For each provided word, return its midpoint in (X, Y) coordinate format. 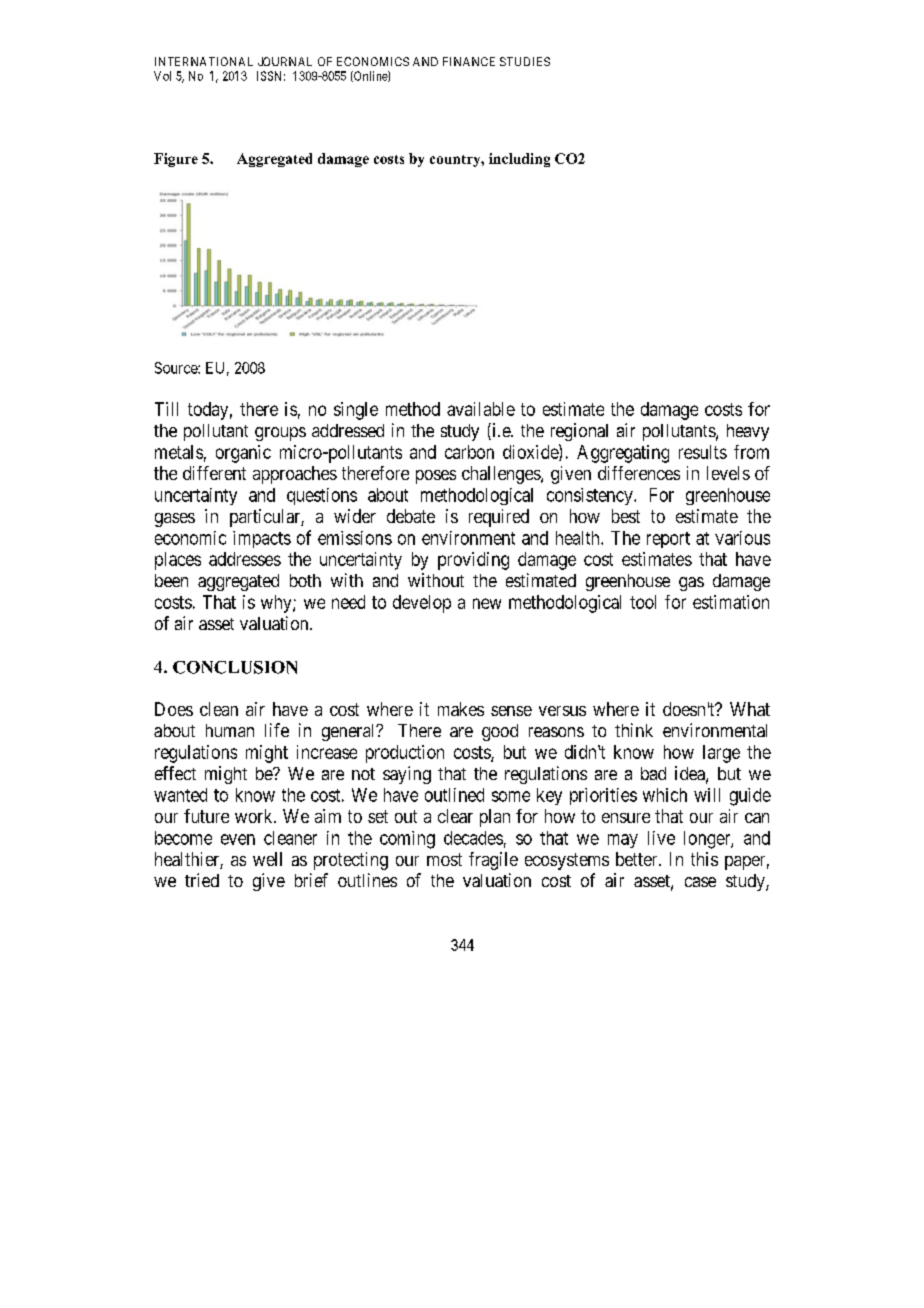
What (750, 709)
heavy (748, 432)
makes (461, 709)
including (519, 160)
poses (436, 477)
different (214, 473)
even (238, 839)
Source (177, 368)
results (703, 452)
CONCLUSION (235, 667)
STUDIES (525, 61)
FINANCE (469, 61)
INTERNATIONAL (204, 61)
